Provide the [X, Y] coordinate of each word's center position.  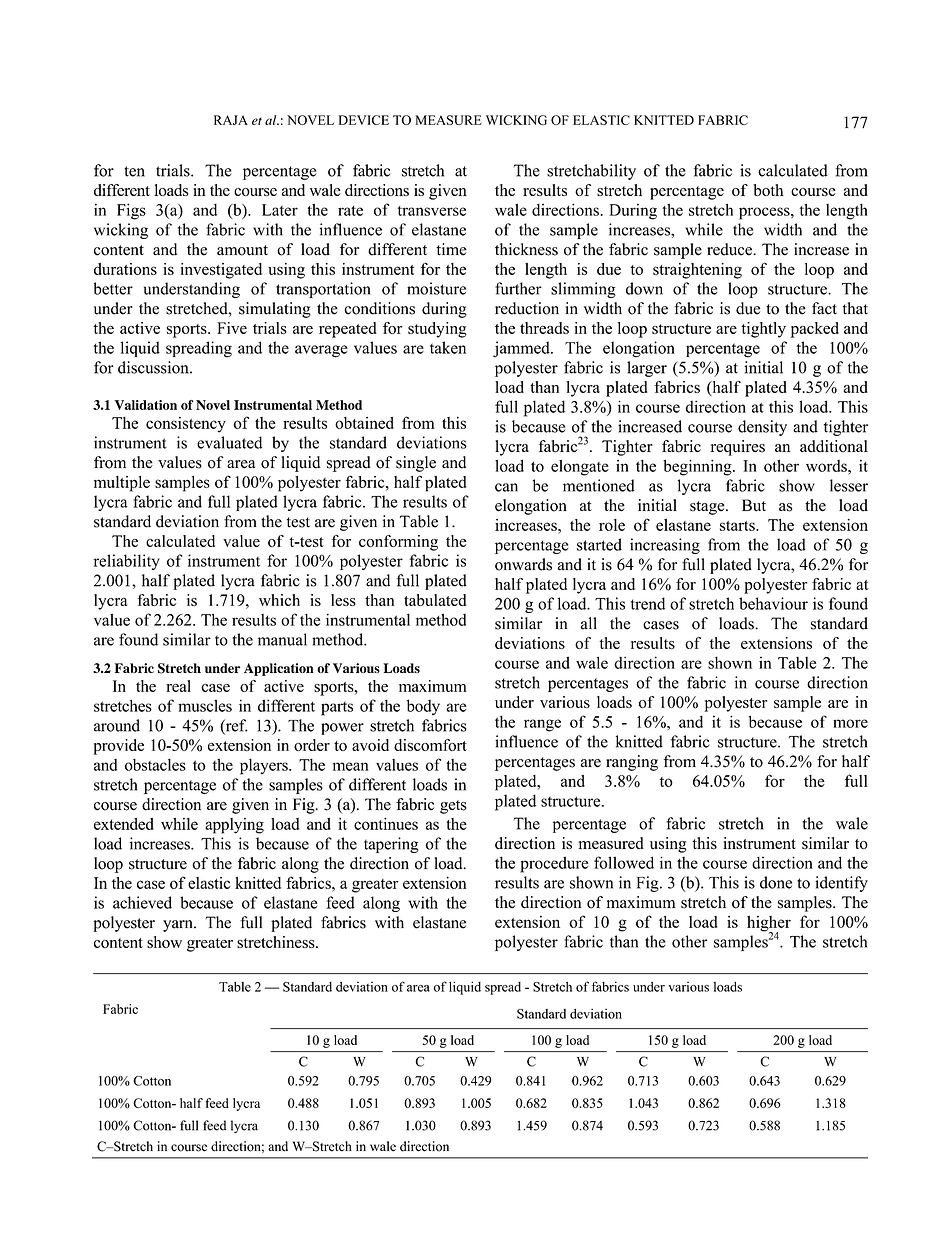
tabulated [435, 600]
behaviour [773, 603]
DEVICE [363, 120]
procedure [554, 864]
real [178, 686]
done [776, 882]
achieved [142, 902]
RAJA [231, 120]
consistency [186, 425]
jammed [522, 349]
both [769, 190]
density [762, 428]
